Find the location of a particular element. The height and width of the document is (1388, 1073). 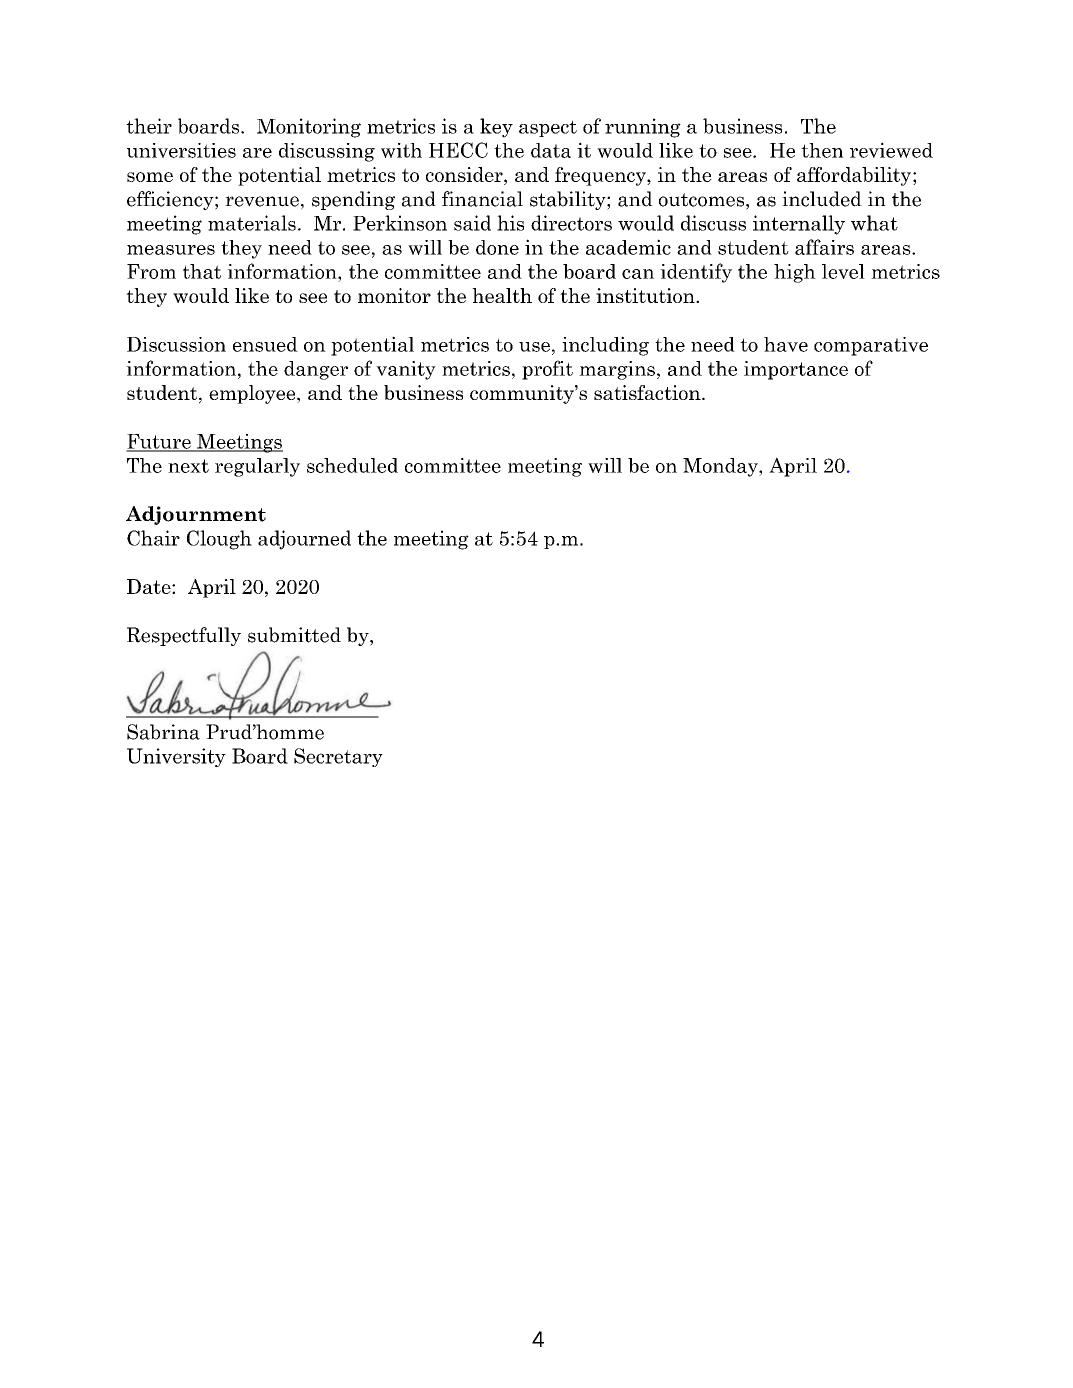

Secretary is located at coordinates (338, 757).
